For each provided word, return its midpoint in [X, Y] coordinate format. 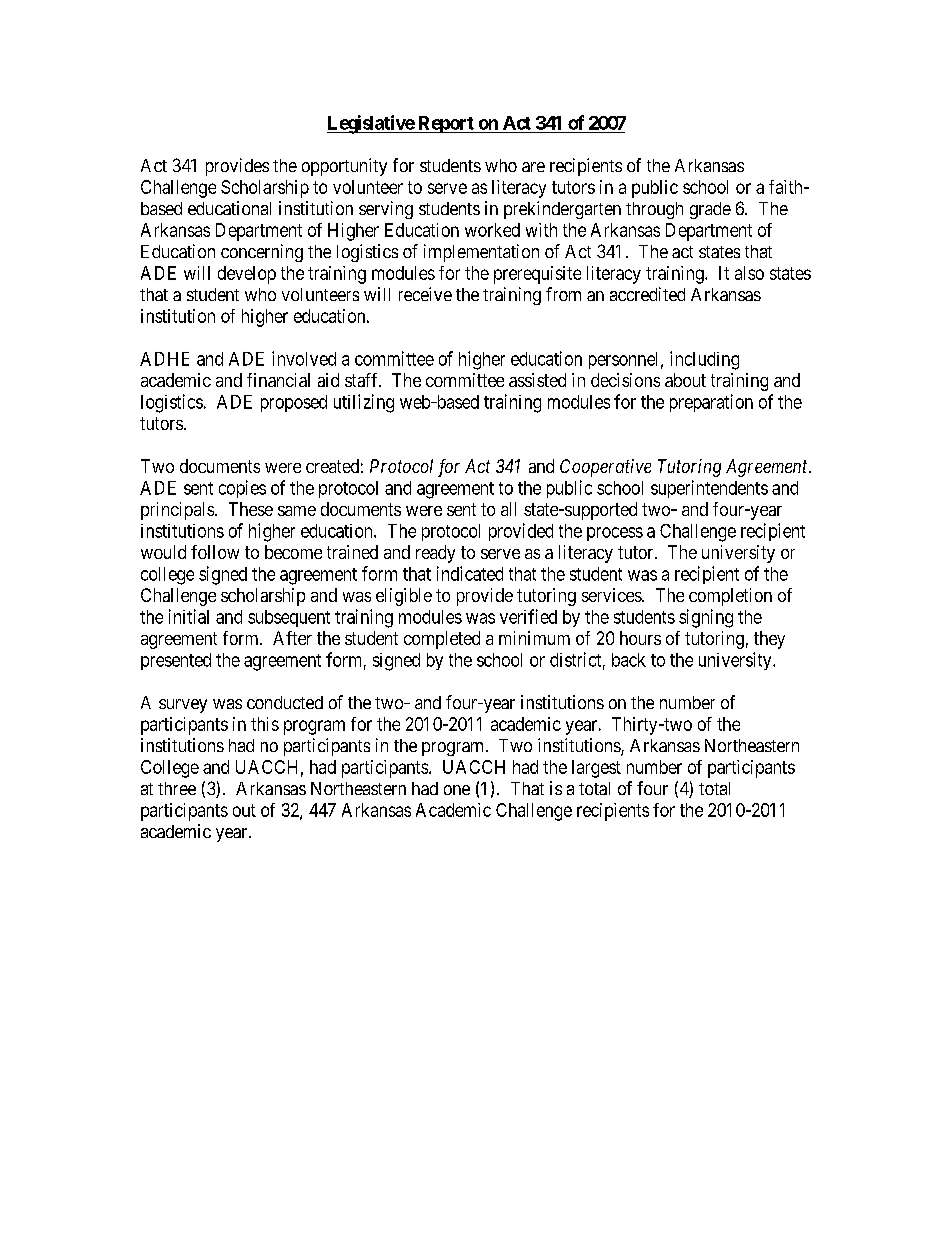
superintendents [709, 489]
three [177, 788]
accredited [647, 294]
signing [706, 618]
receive [425, 294]
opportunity [344, 167]
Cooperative [605, 468]
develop [247, 275]
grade [710, 210]
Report [445, 124]
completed [442, 640]
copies [242, 489]
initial [189, 616]
